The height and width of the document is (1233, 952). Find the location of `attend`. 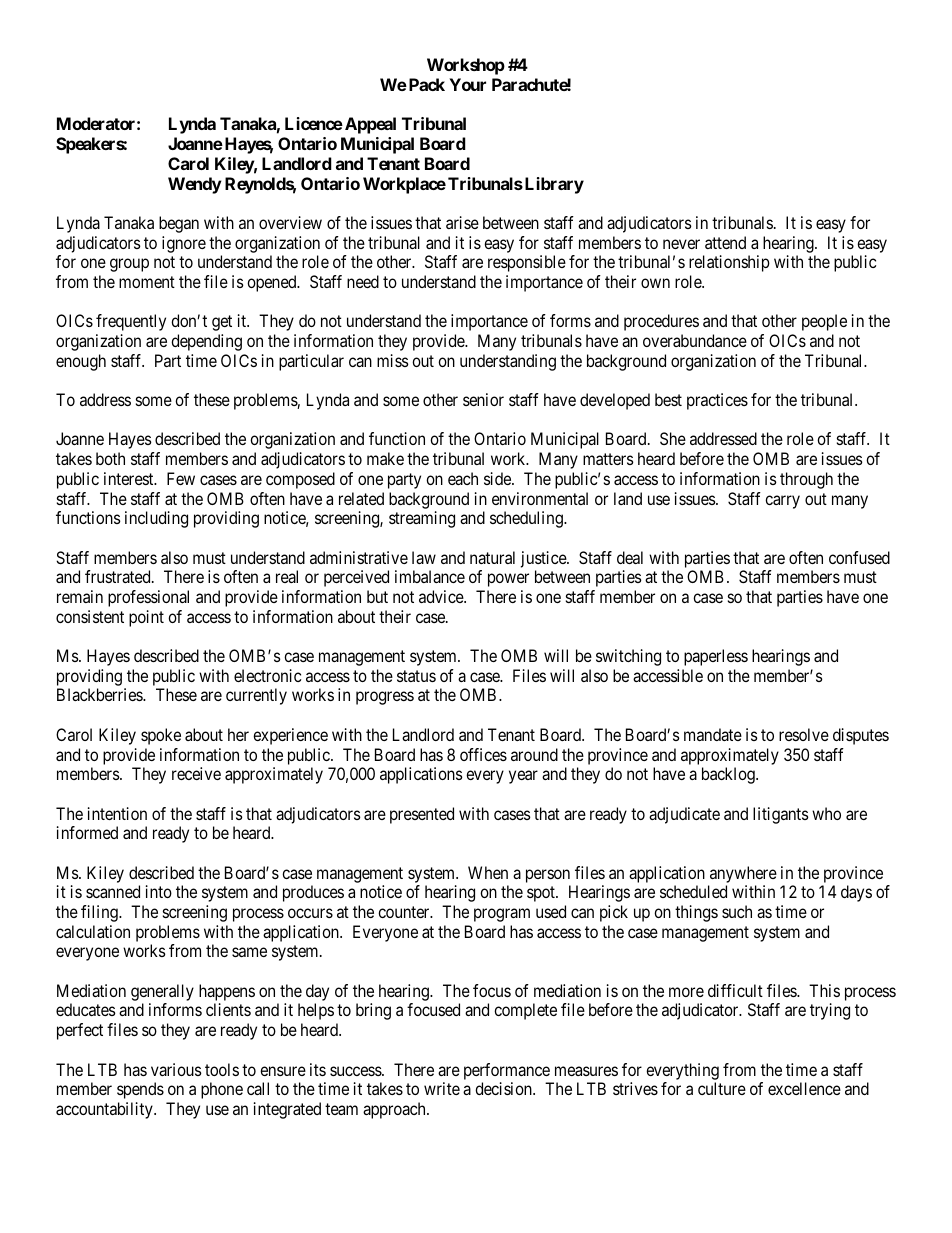

attend is located at coordinates (725, 242).
